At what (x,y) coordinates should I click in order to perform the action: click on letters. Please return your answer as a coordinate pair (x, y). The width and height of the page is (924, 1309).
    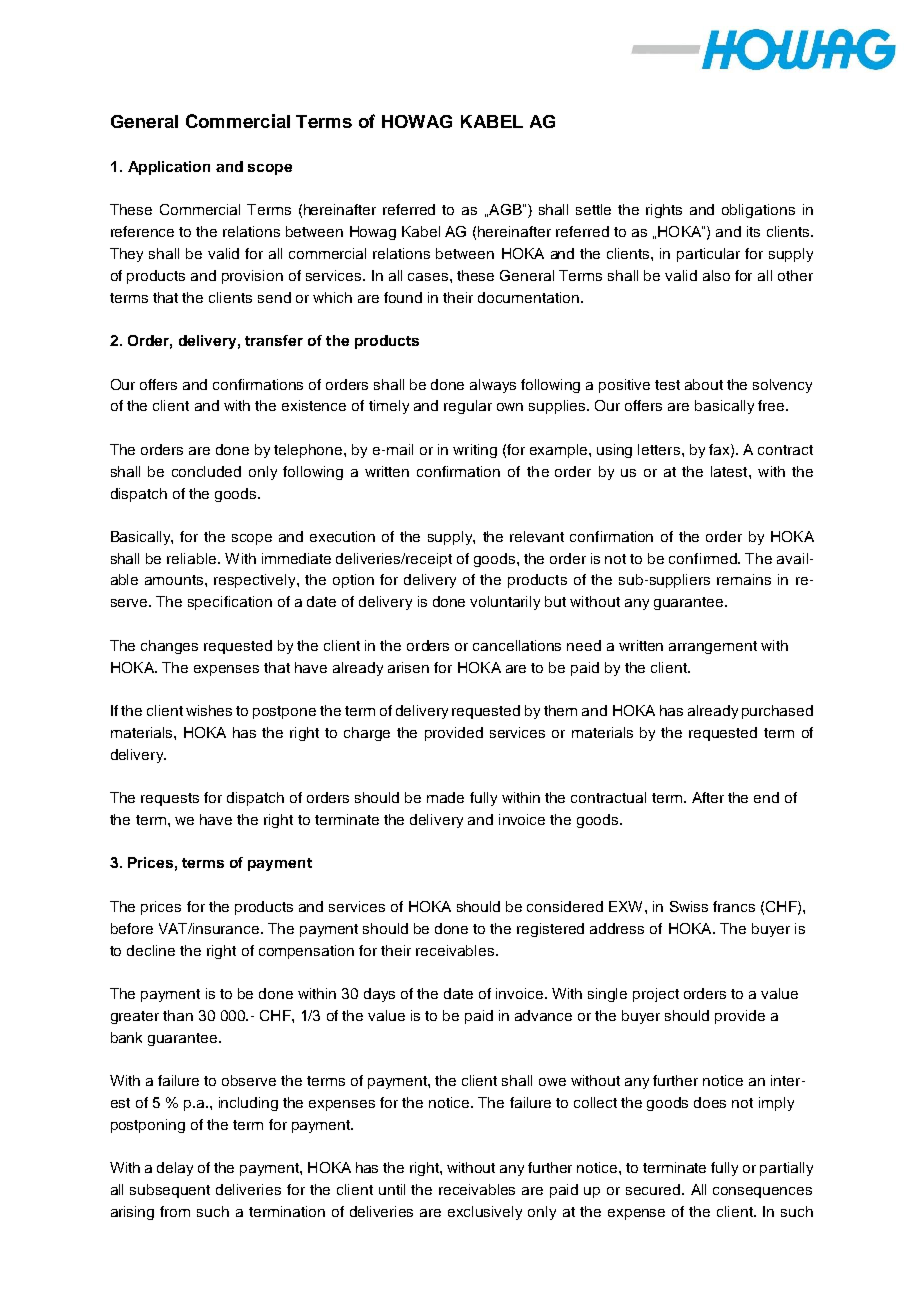
    Looking at the image, I should click on (659, 449).
